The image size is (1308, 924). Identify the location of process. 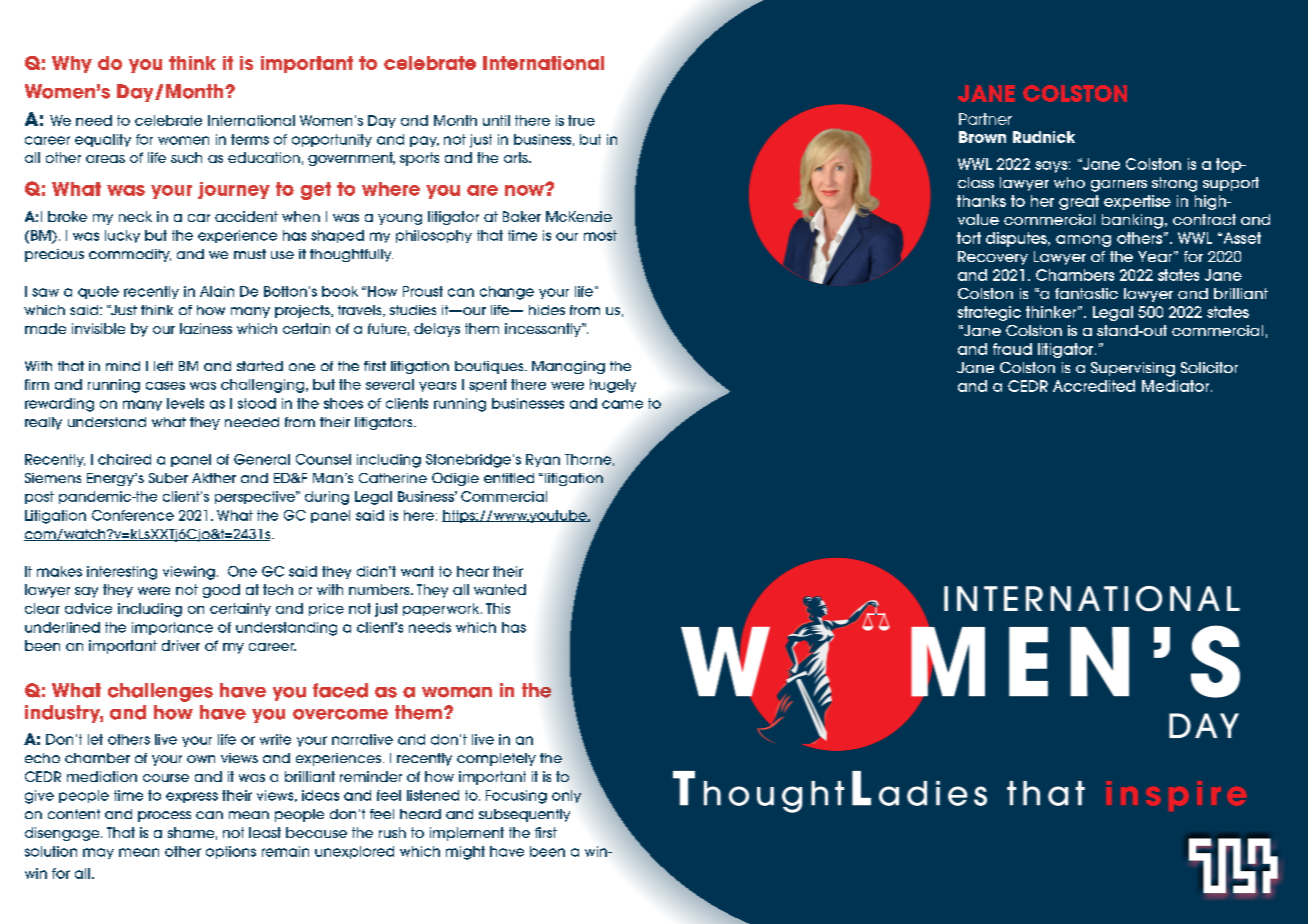
(164, 816).
